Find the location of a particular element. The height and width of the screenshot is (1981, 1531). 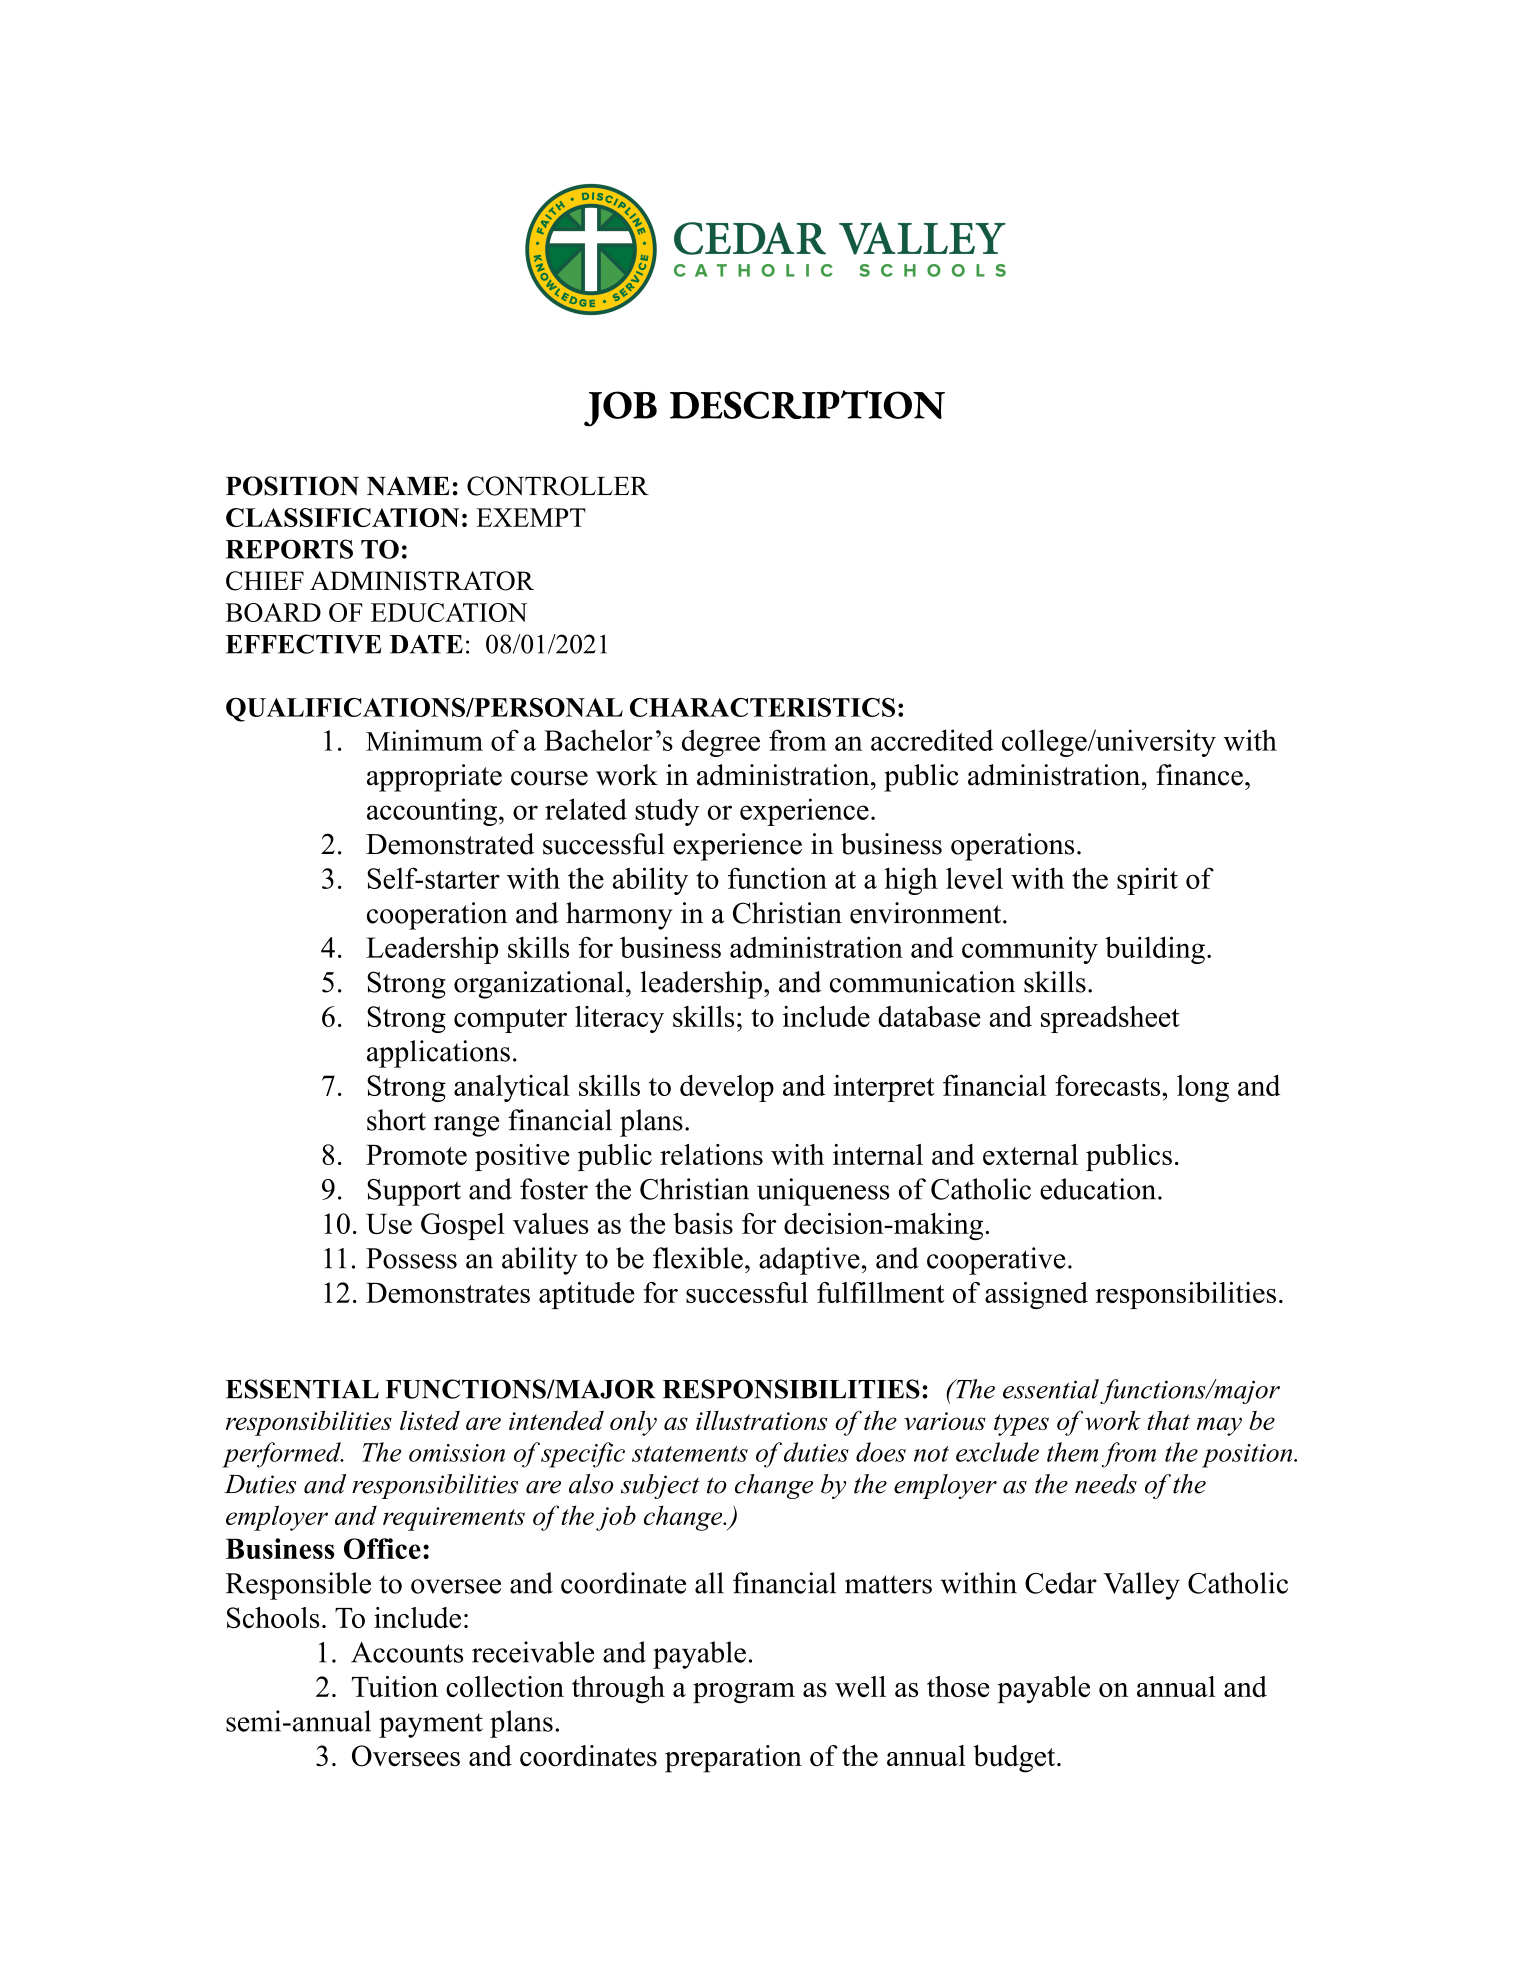

short is located at coordinates (396, 1120).
